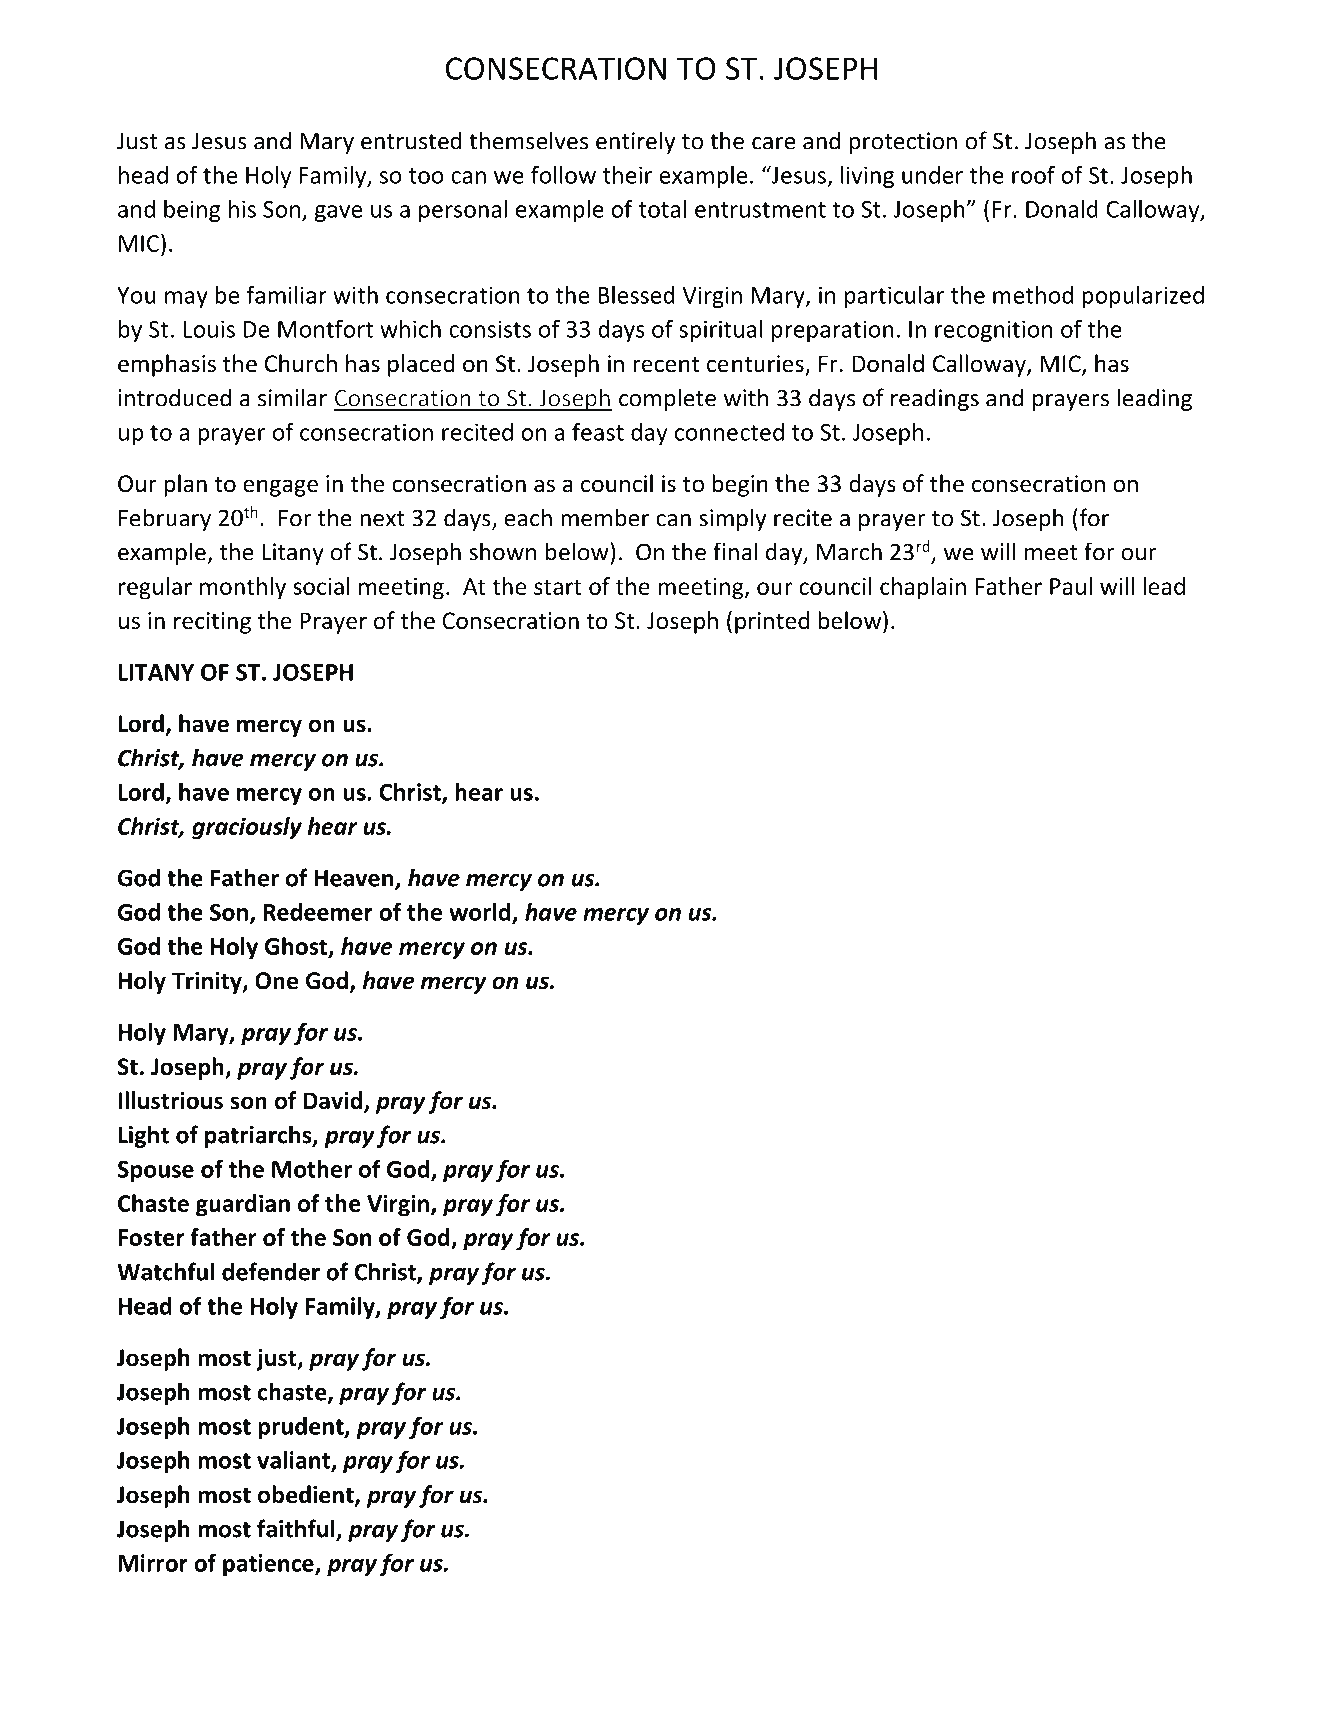 This screenshot has width=1325, height=1715. Describe the element at coordinates (332, 1100) in the screenshot. I see `David` at that location.
